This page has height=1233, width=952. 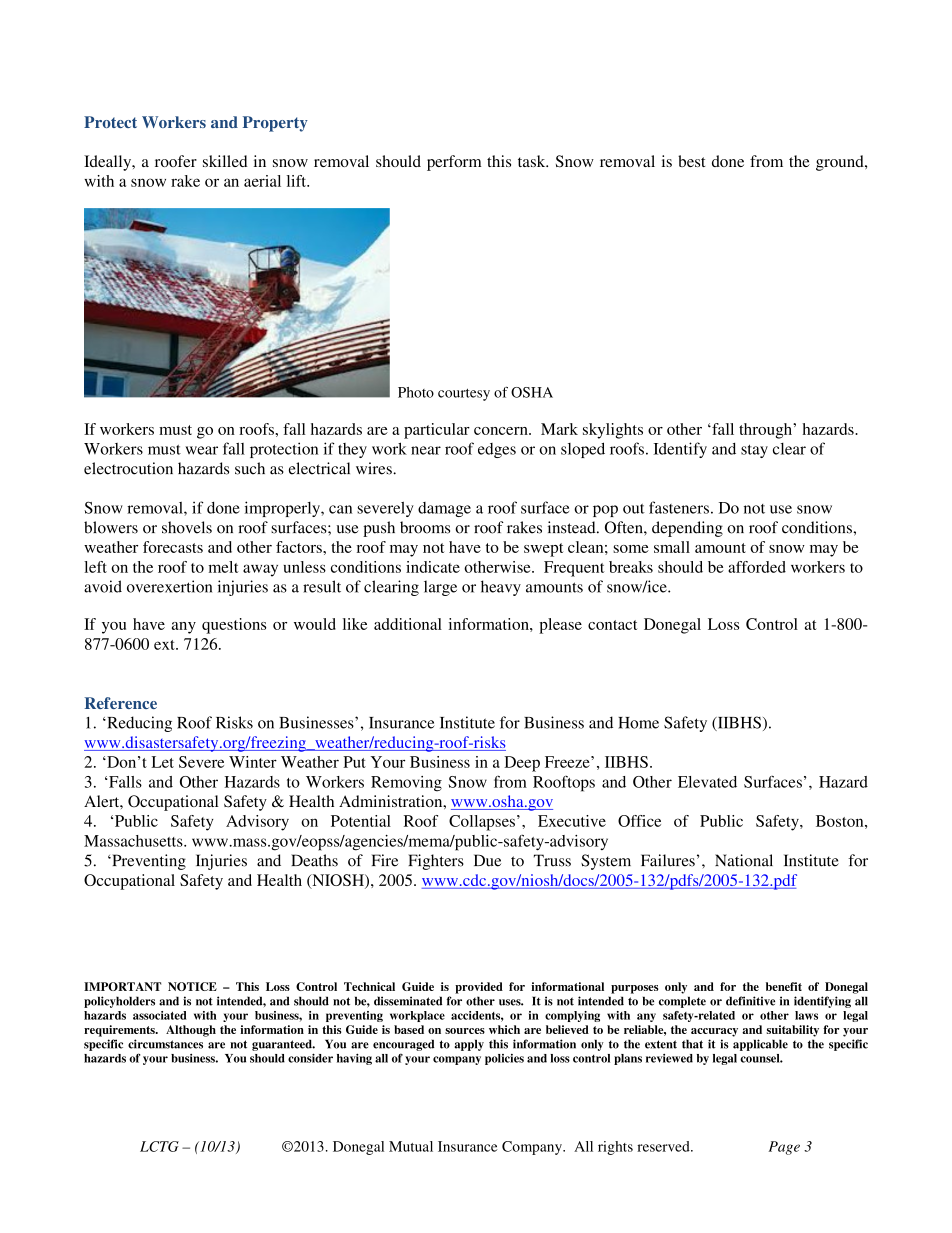 I want to click on additional, so click(x=408, y=624).
